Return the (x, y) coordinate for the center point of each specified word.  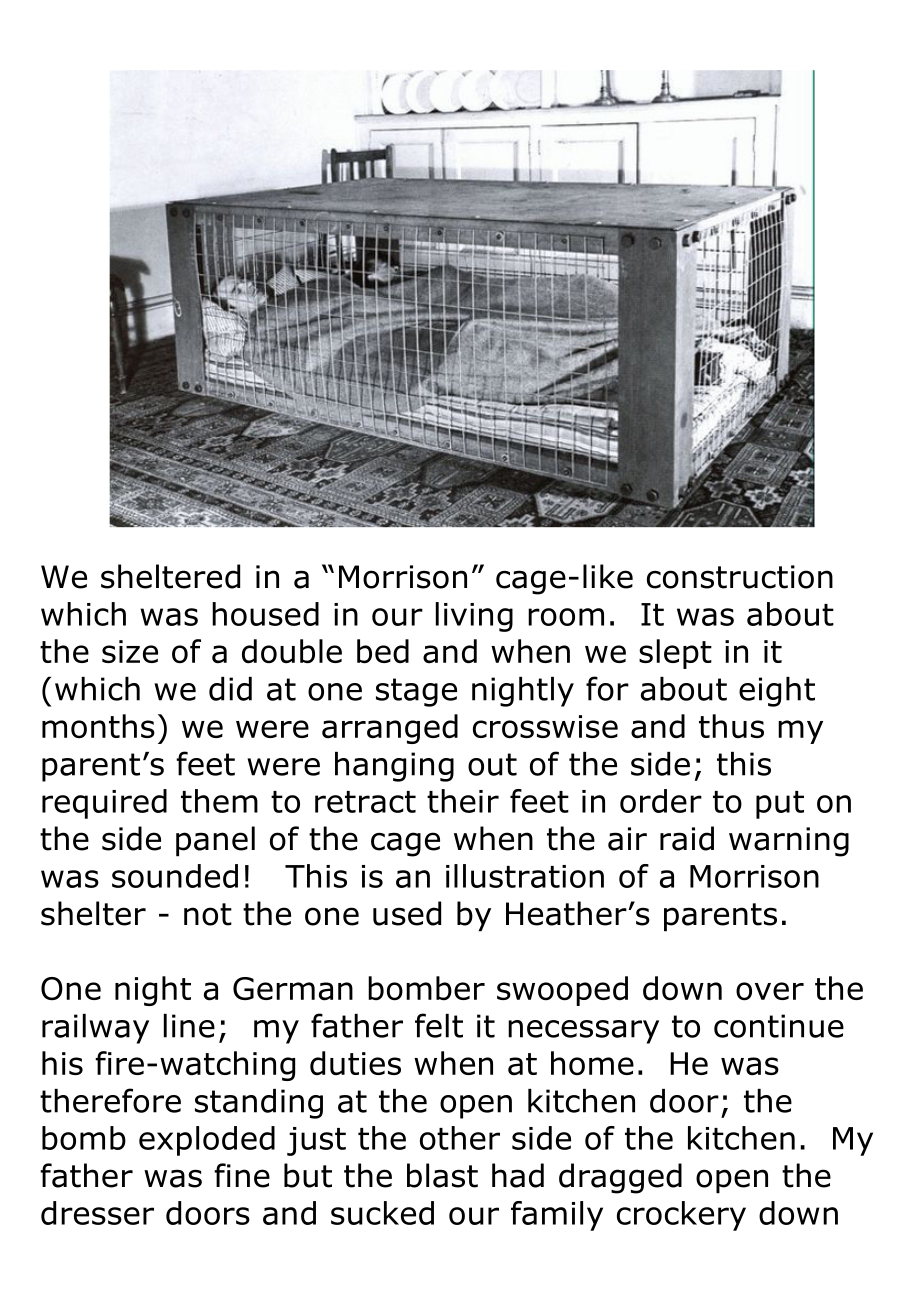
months (98, 726)
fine (242, 1175)
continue (779, 1026)
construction (740, 577)
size (130, 651)
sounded (175, 876)
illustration (525, 876)
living (474, 617)
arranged (390, 729)
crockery (681, 1216)
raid (687, 838)
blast (442, 1175)
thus (731, 726)
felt (439, 1025)
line (189, 1026)
